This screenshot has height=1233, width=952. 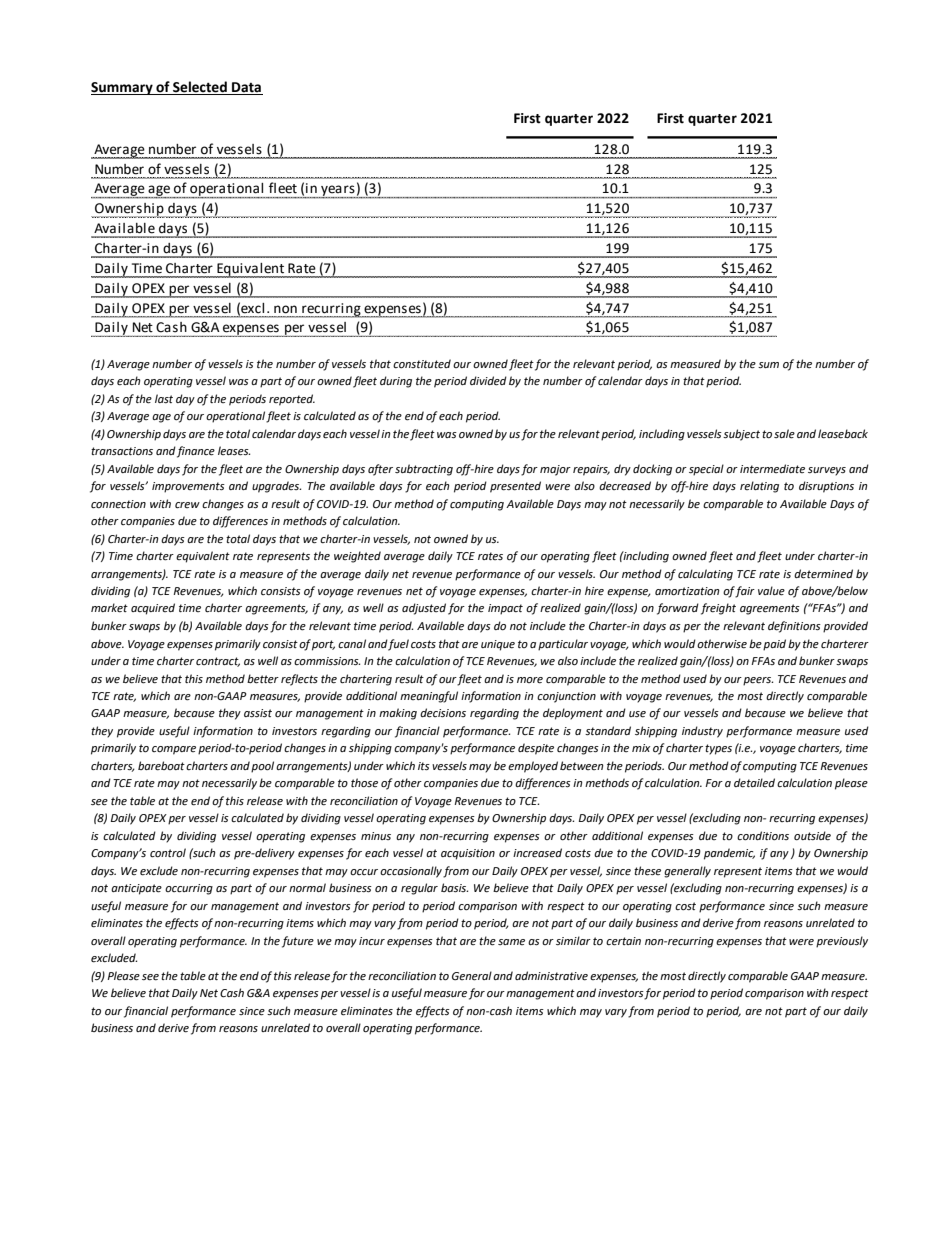 What do you see at coordinates (338, 192) in the screenshot?
I see `years` at bounding box center [338, 192].
